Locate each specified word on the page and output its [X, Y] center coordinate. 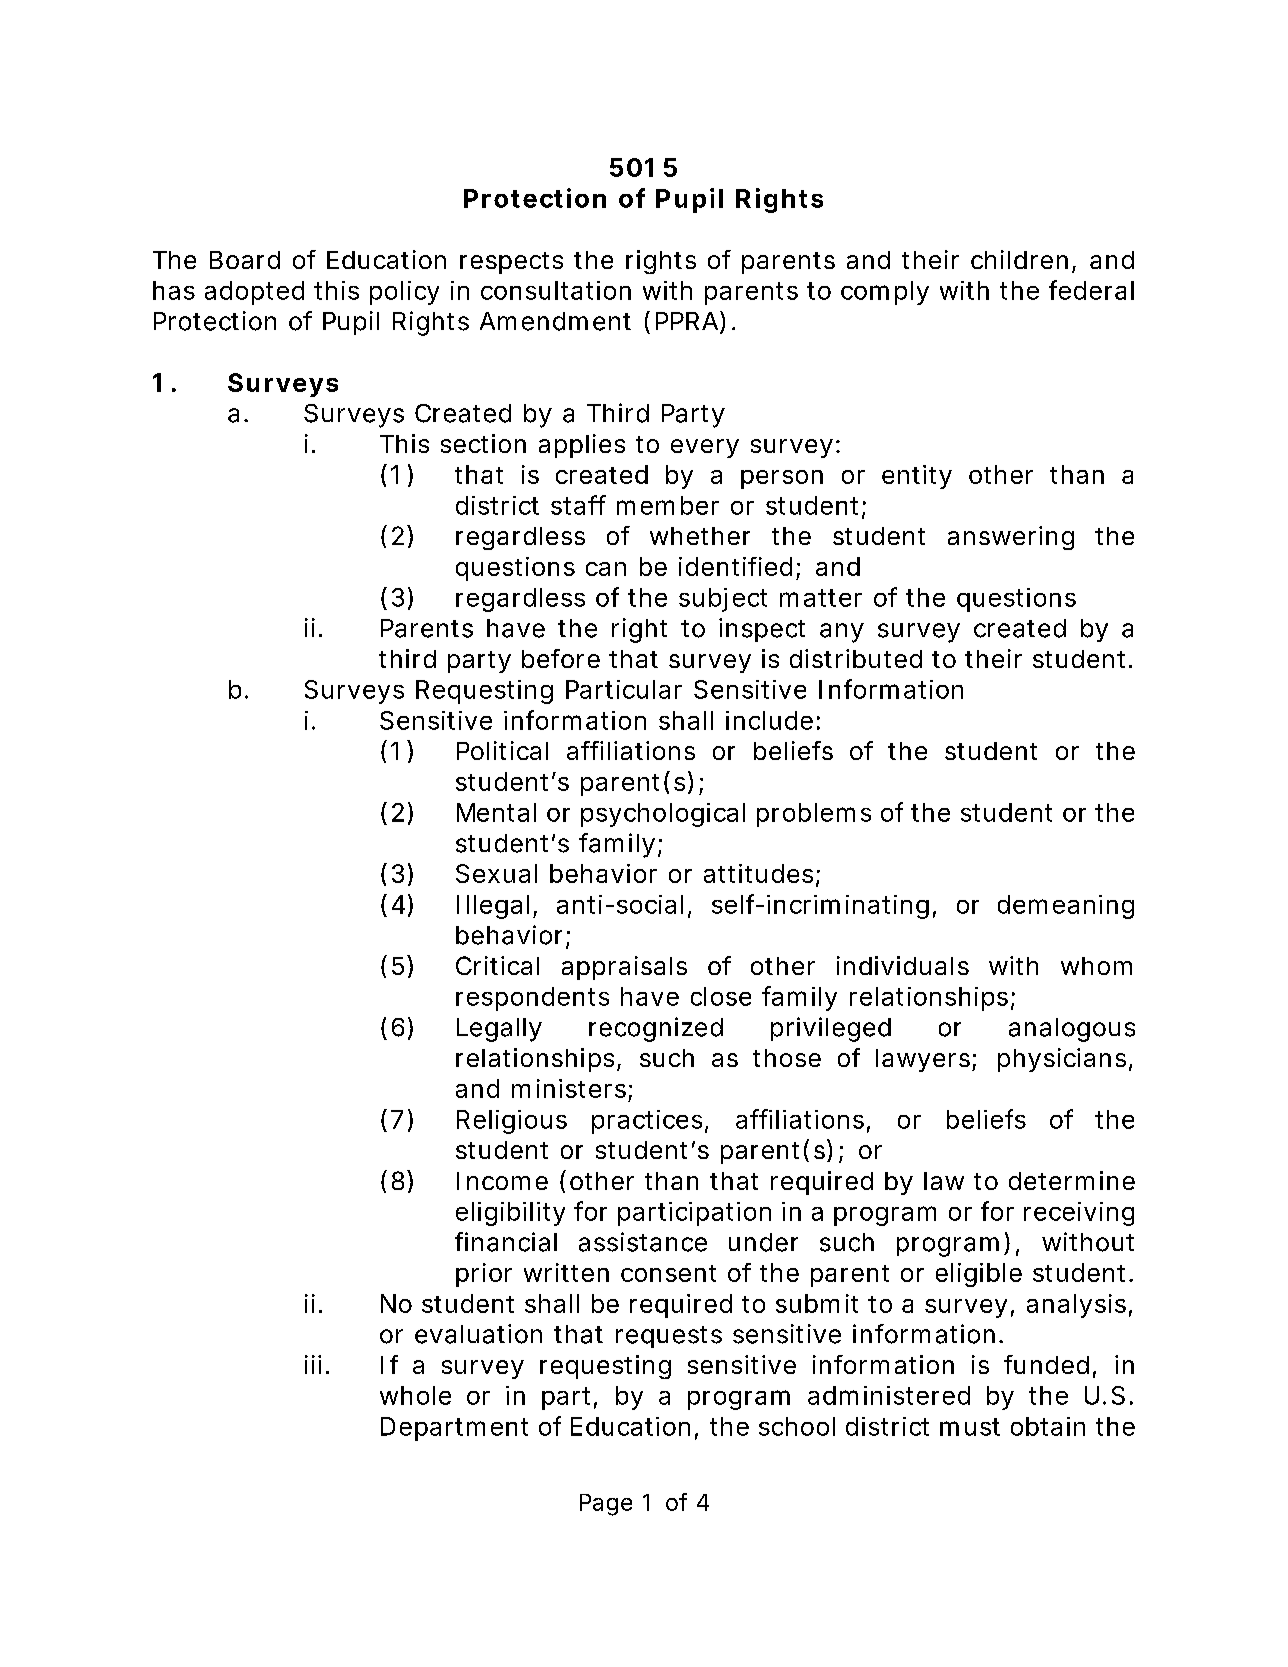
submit [817, 1303]
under [763, 1242]
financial [506, 1242]
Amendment [555, 321]
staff [578, 505]
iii [313, 1364]
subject [723, 600]
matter [821, 598]
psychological [663, 815]
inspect [762, 630]
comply [884, 293]
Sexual [496, 873]
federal [1091, 290]
